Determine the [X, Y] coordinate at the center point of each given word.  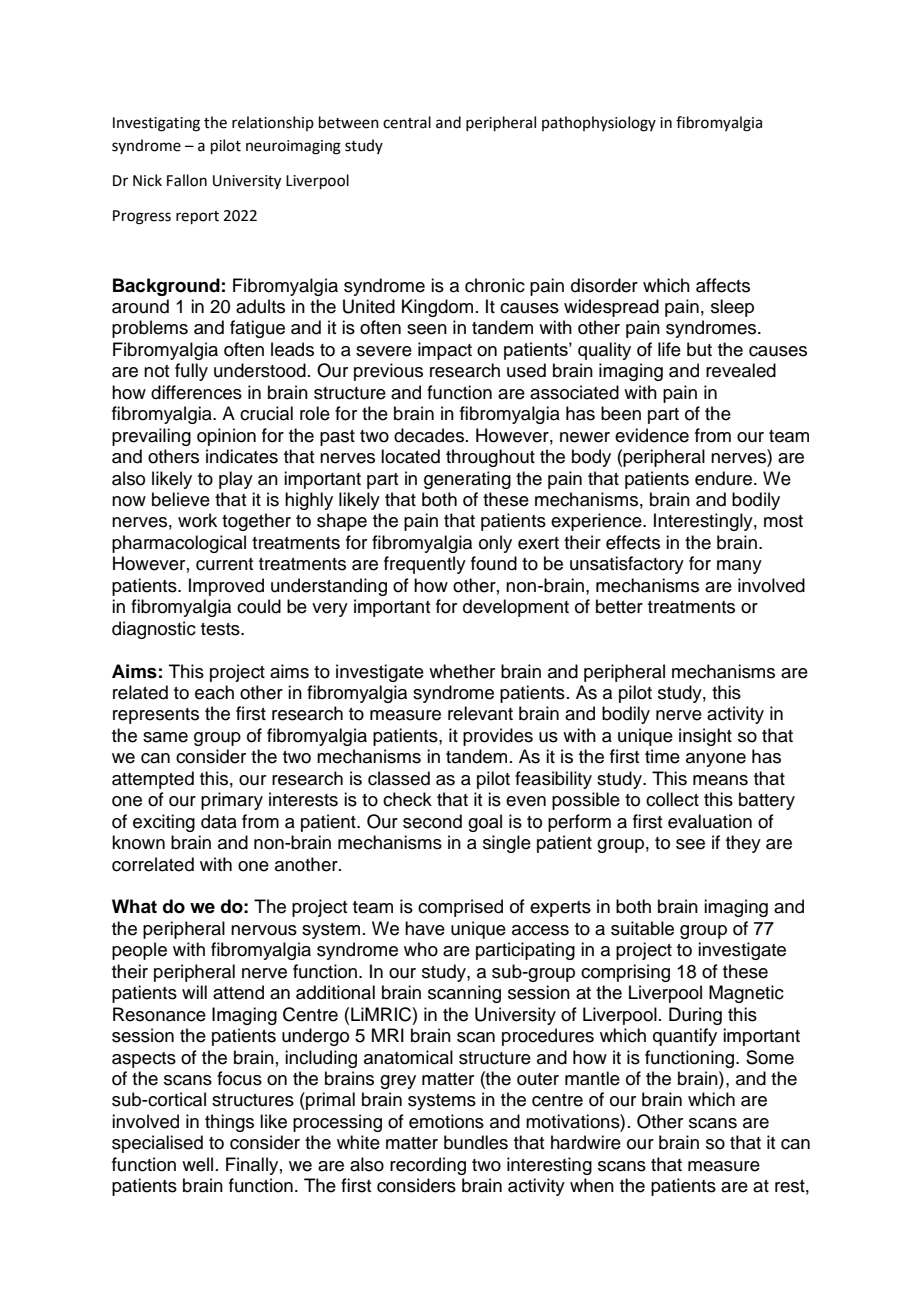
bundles [476, 1142]
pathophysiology [599, 124]
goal [485, 823]
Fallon [187, 180]
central [407, 122]
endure [725, 478]
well [197, 1164]
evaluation [710, 821]
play [236, 480]
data [219, 821]
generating [467, 480]
